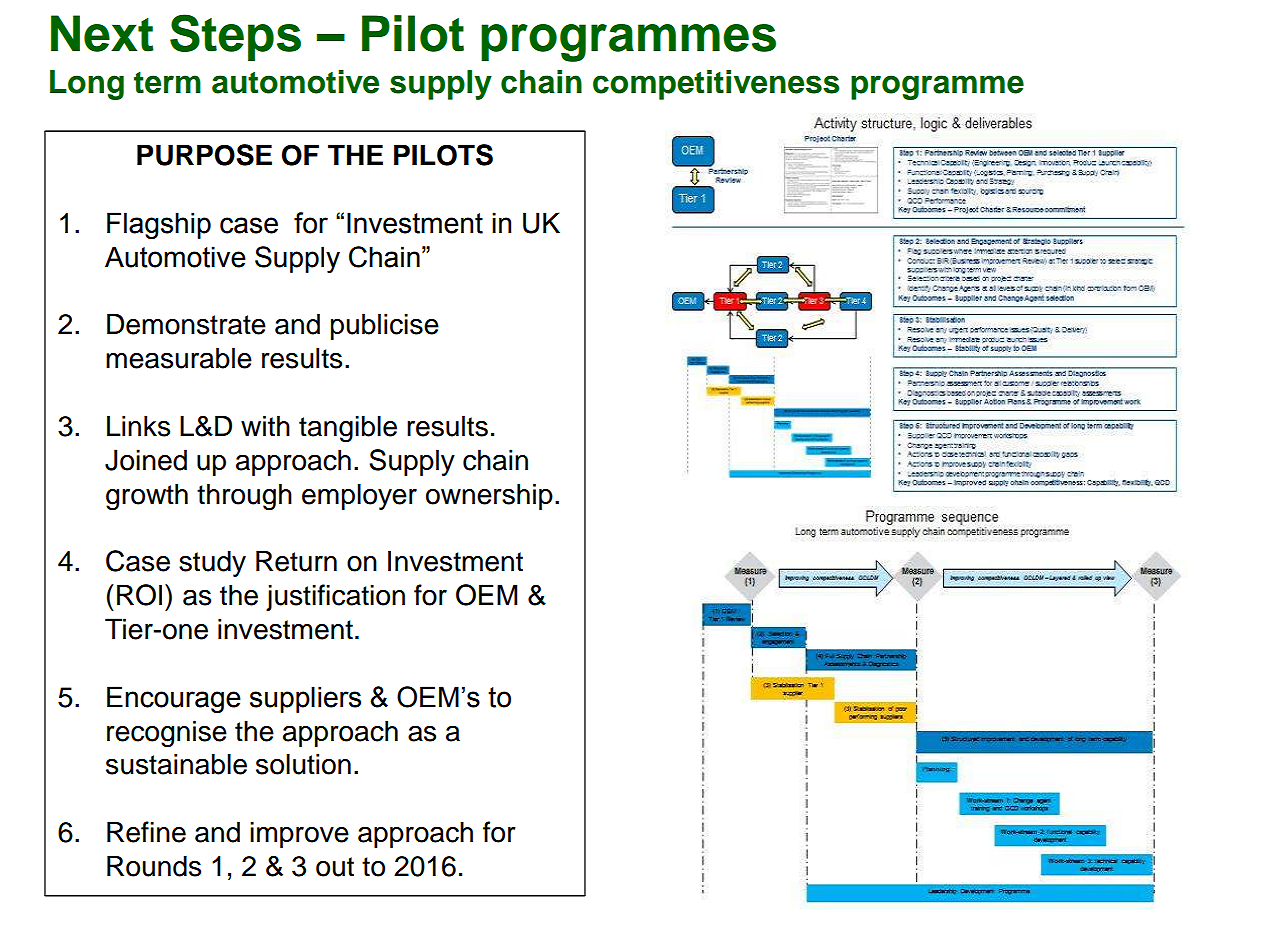 This page has height=952, width=1270. What do you see at coordinates (186, 324) in the page?
I see `Demonstrate` at bounding box center [186, 324].
